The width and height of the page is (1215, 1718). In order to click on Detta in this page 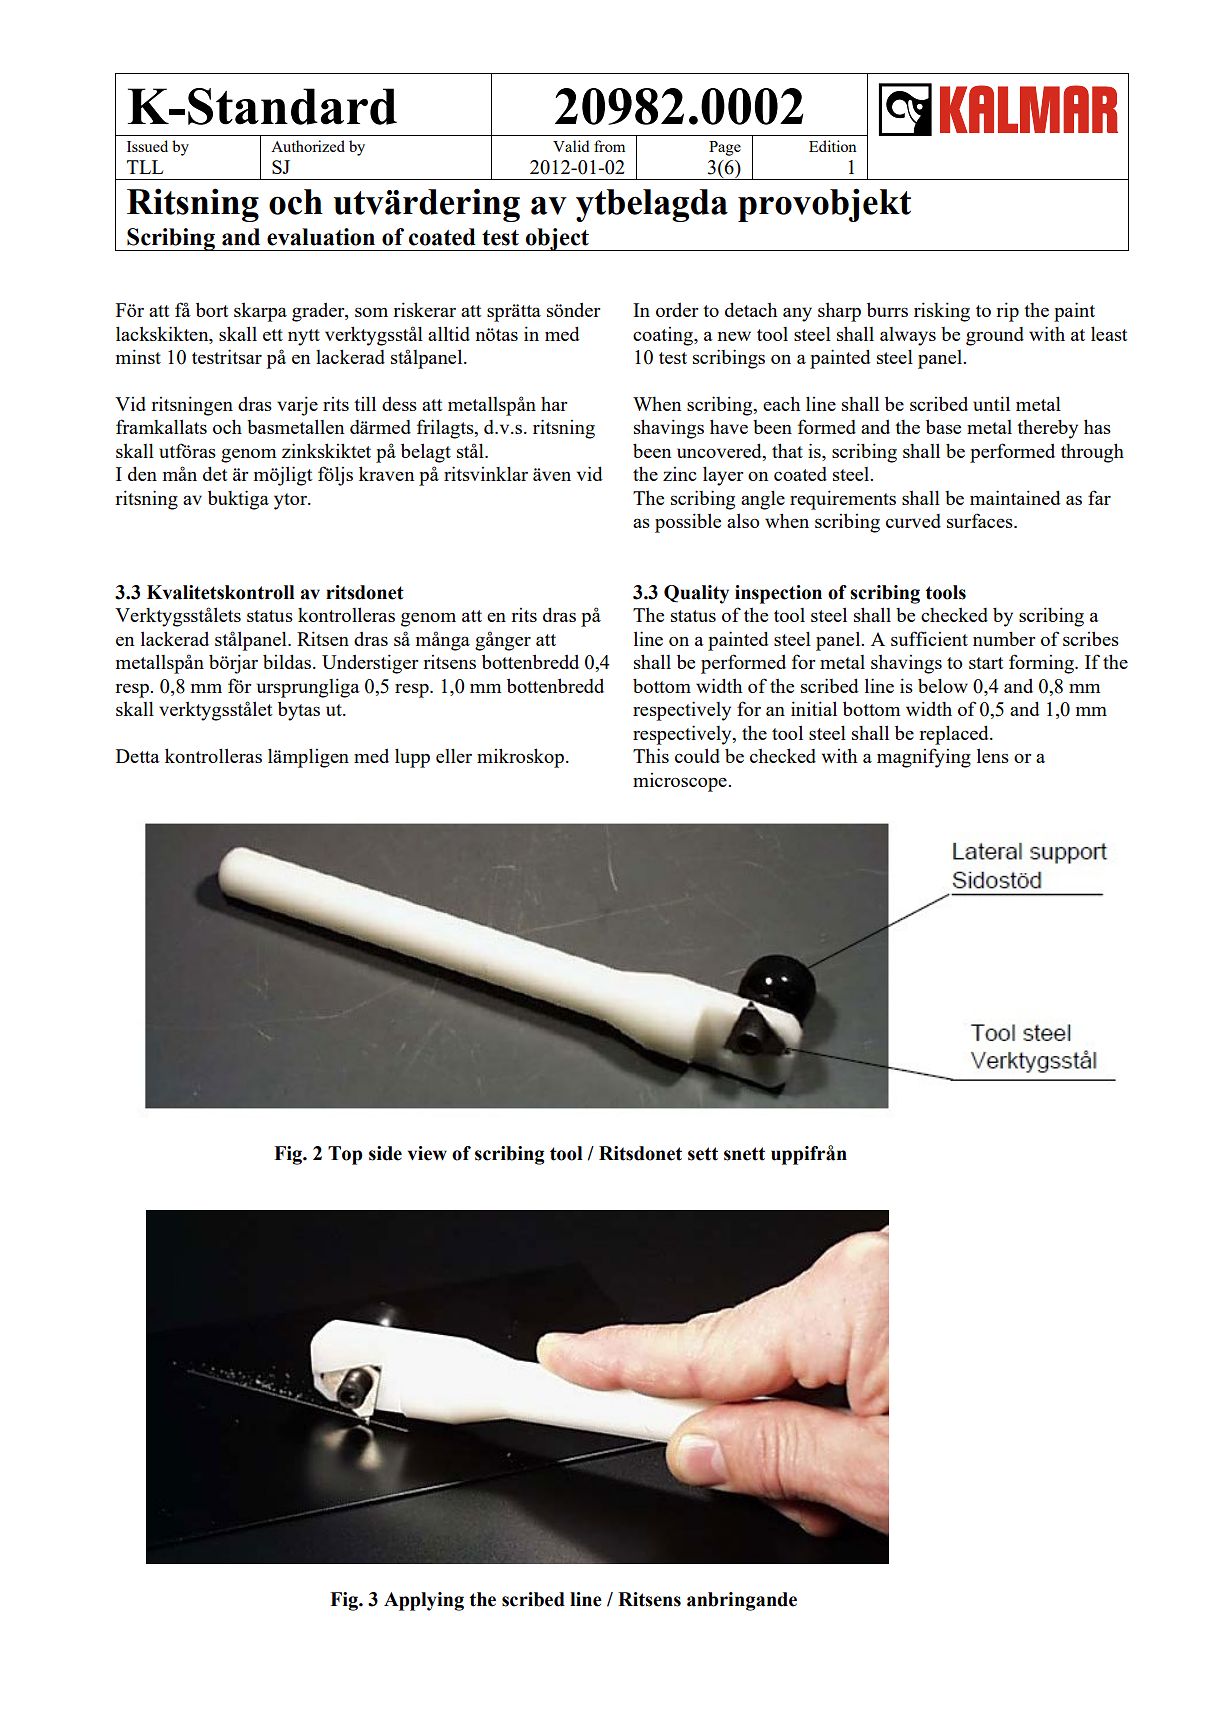, I will do `click(138, 756)`.
